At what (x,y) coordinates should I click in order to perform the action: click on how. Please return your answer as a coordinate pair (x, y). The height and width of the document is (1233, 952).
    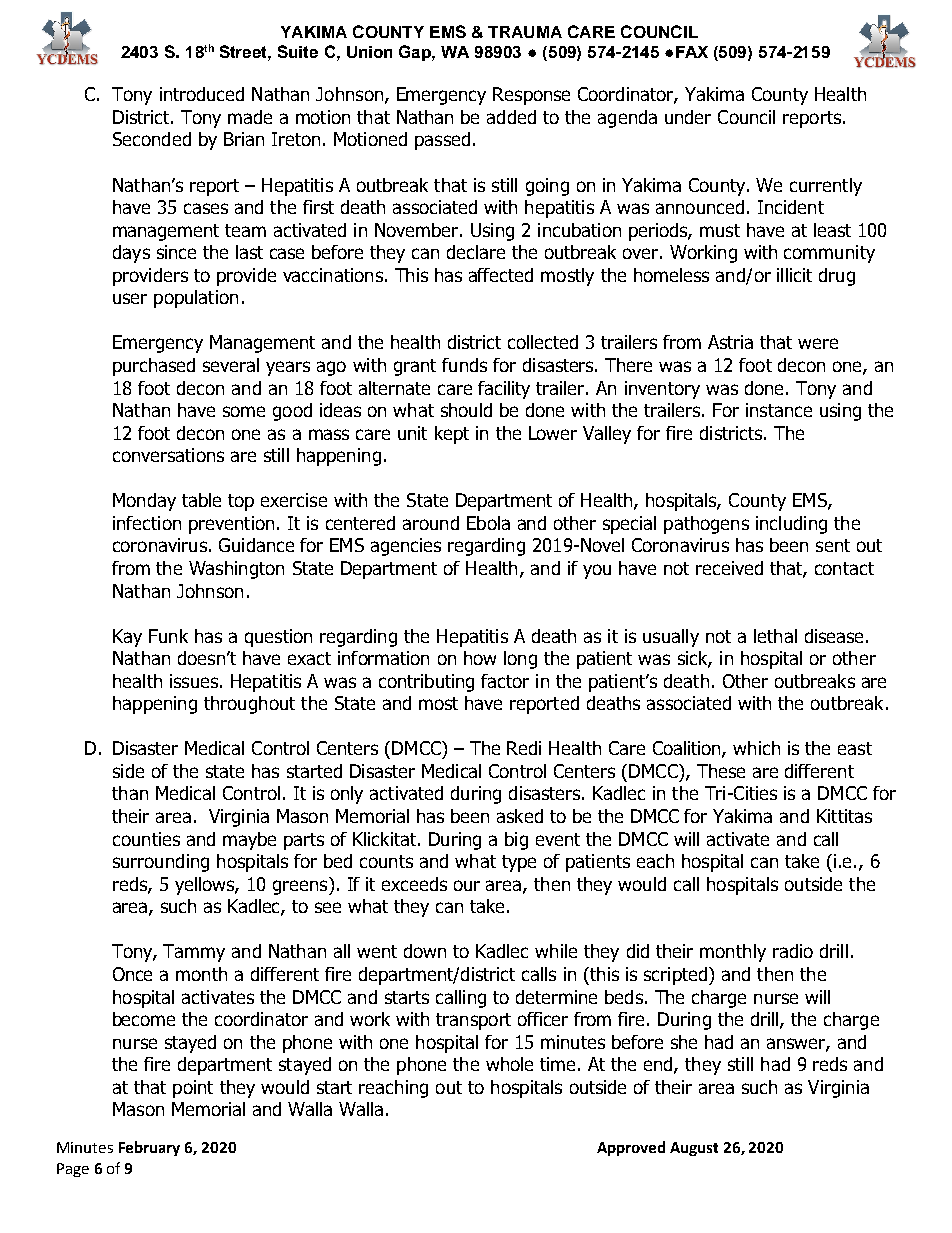
    Looking at the image, I should click on (480, 658).
